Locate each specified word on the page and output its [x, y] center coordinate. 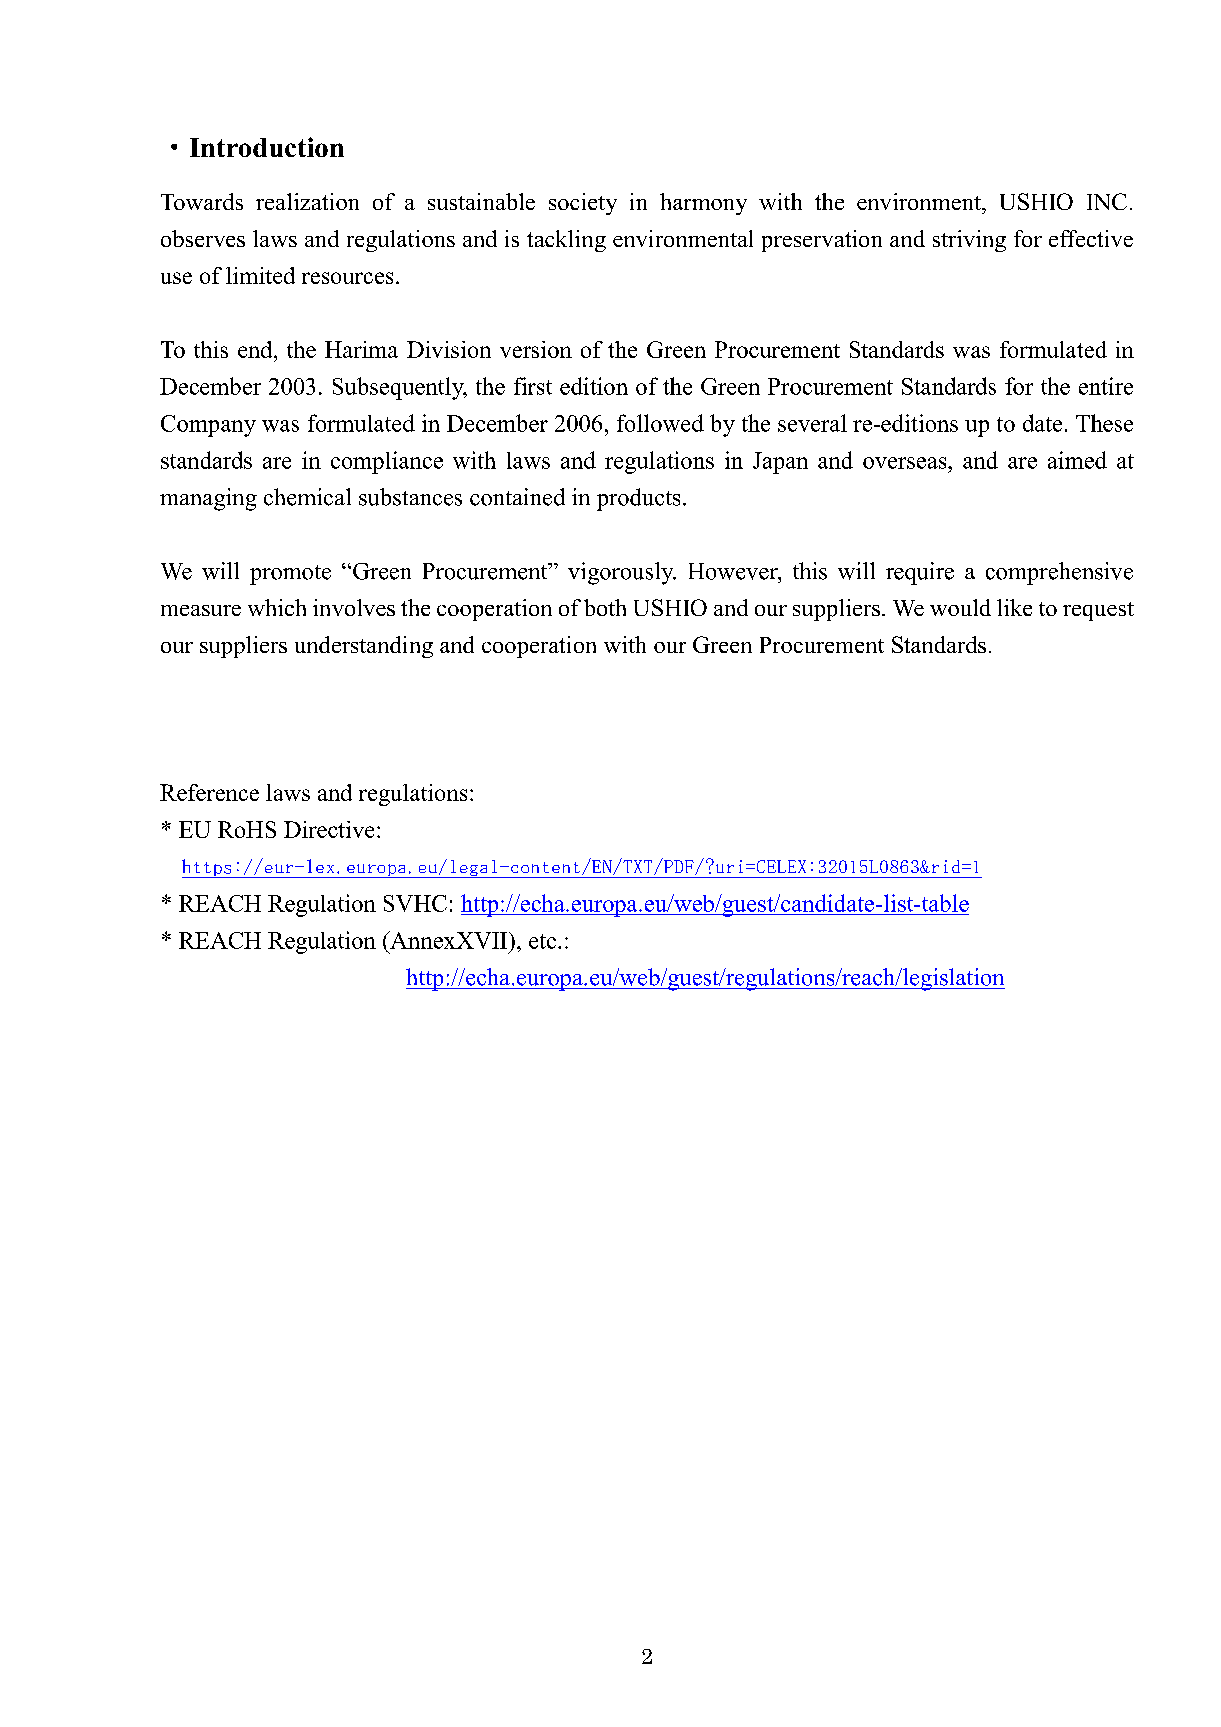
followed [660, 423]
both [605, 607]
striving [969, 241]
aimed [1077, 460]
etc [542, 941]
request [1098, 611]
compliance [387, 462]
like [1014, 607]
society [583, 204]
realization [307, 201]
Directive [329, 829]
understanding [364, 647]
